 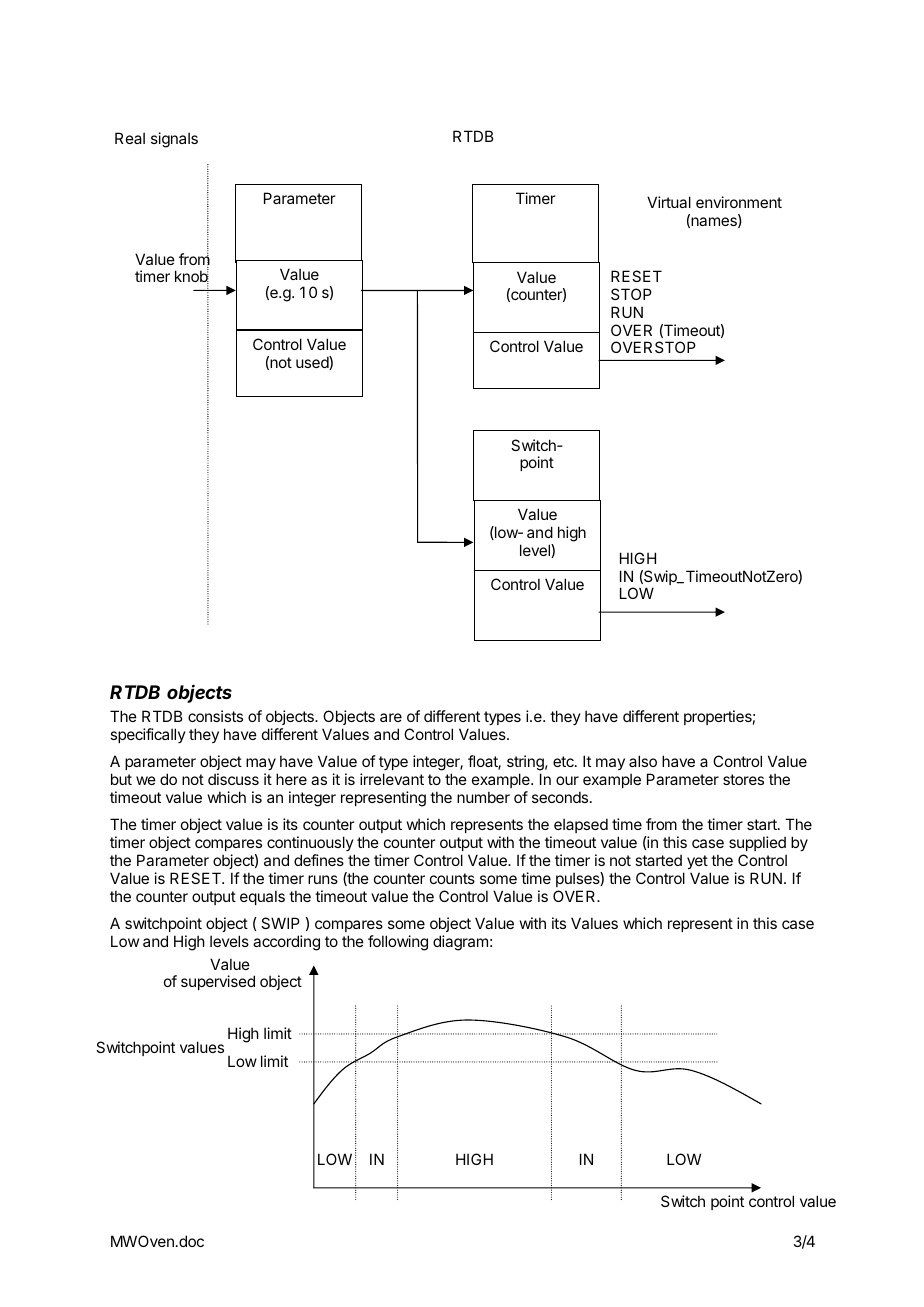 What do you see at coordinates (460, 943) in the screenshot?
I see `diagram` at bounding box center [460, 943].
